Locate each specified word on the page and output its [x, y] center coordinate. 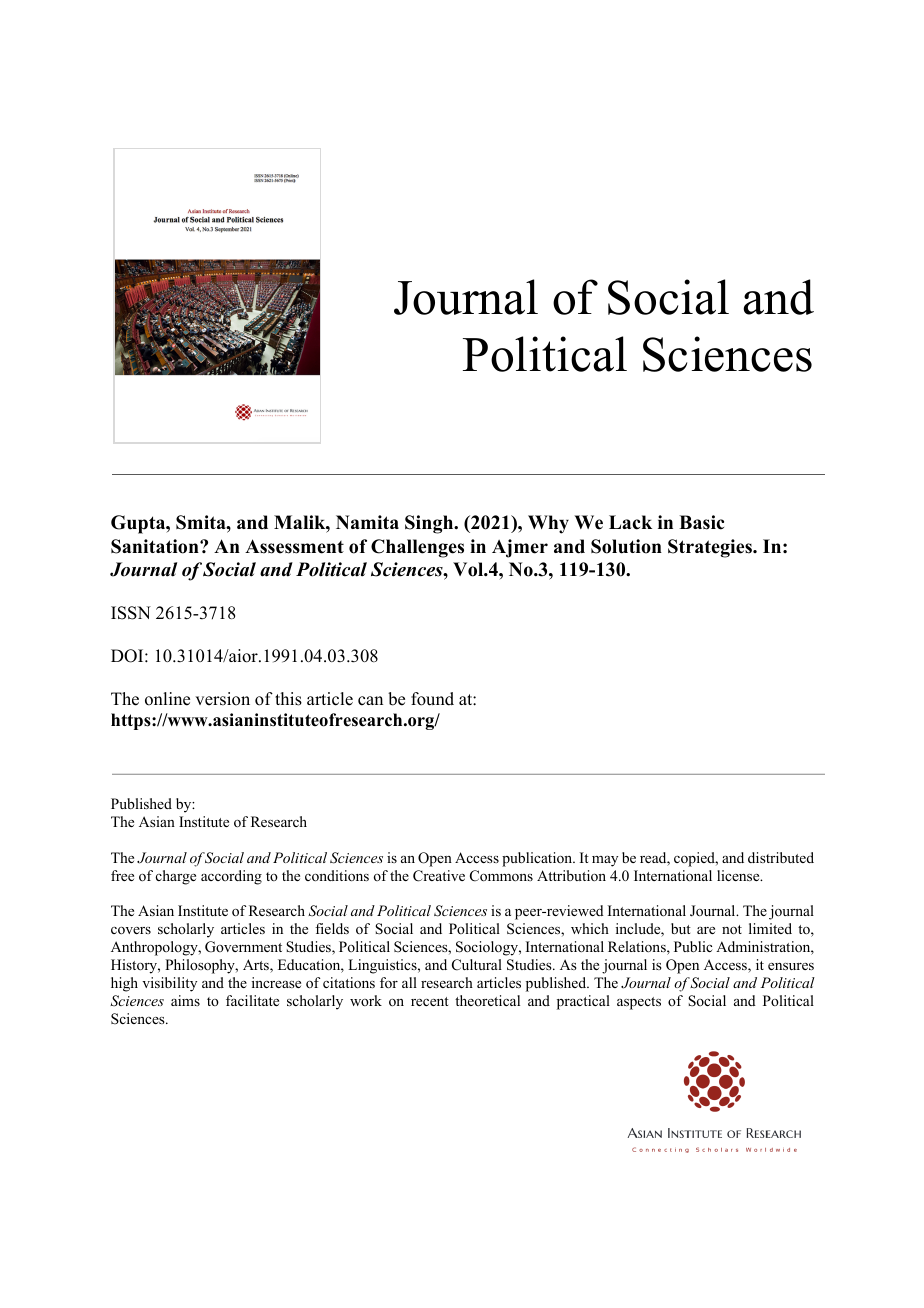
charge [176, 877]
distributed [781, 857]
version [222, 699]
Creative [439, 876]
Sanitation [156, 546]
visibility [169, 984]
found [432, 699]
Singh [430, 524]
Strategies [711, 548]
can [370, 701]
